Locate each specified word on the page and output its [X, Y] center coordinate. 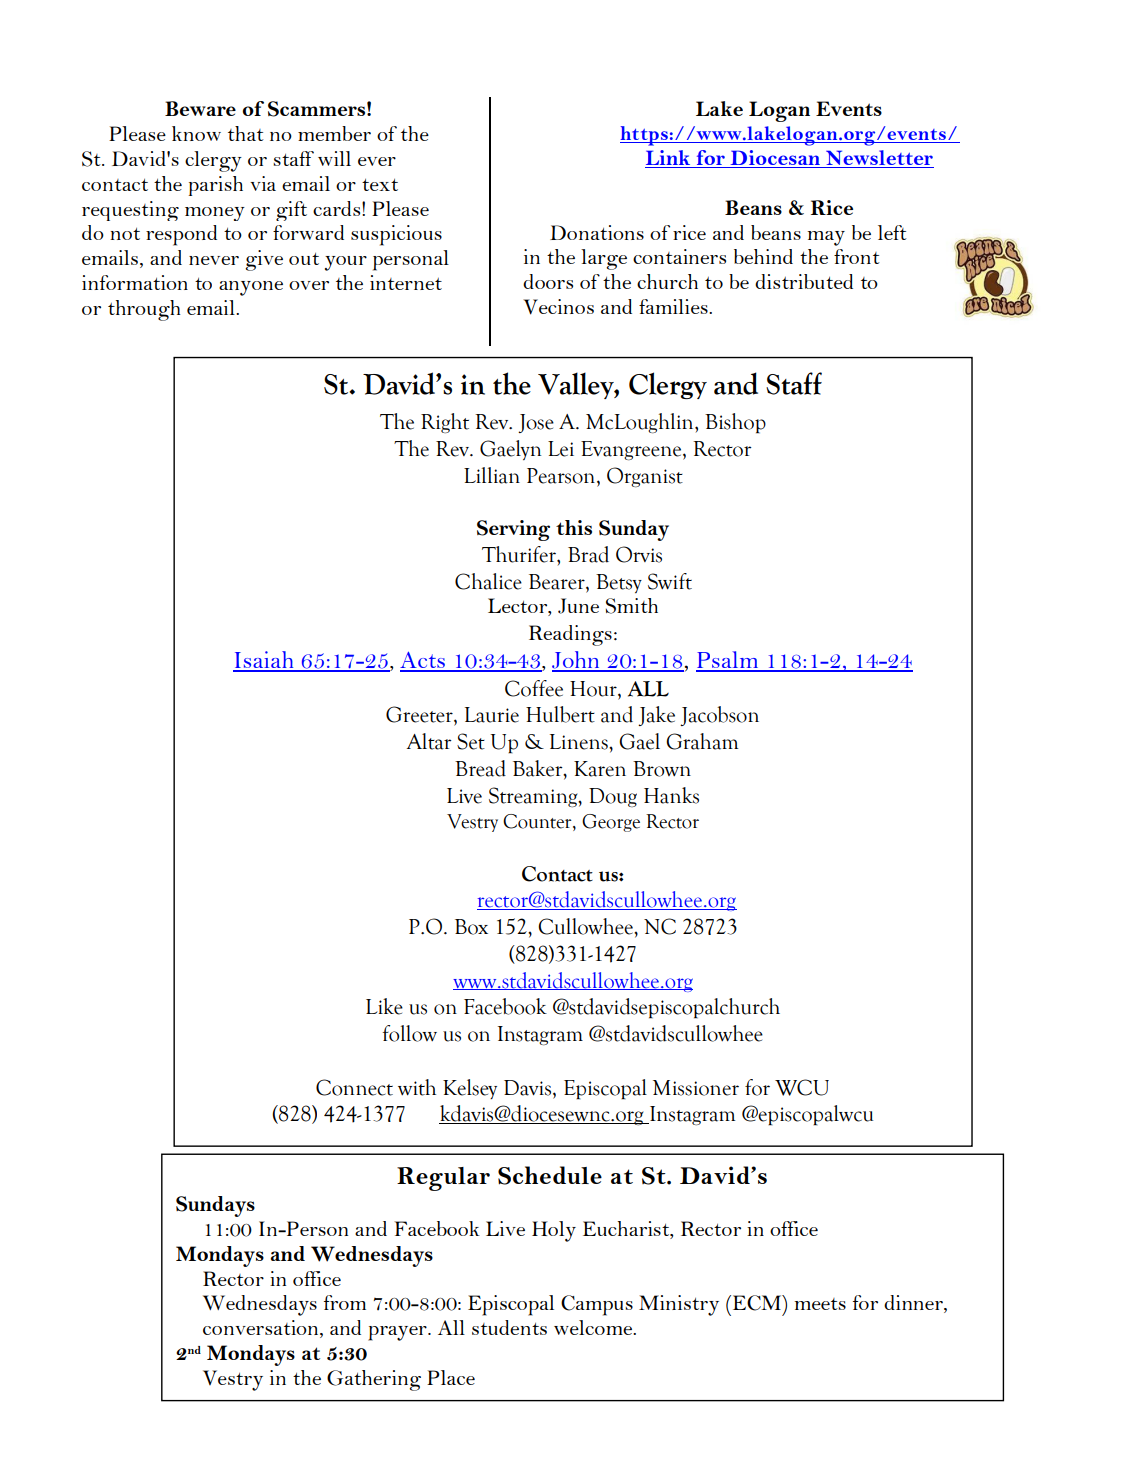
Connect [354, 1087]
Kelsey [470, 1089]
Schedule [550, 1175]
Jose [536, 423]
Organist [645, 477]
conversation [262, 1329]
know [196, 133]
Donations [597, 232]
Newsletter [879, 159]
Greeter [420, 715]
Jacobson [719, 716]
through [144, 310]
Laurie [492, 715]
